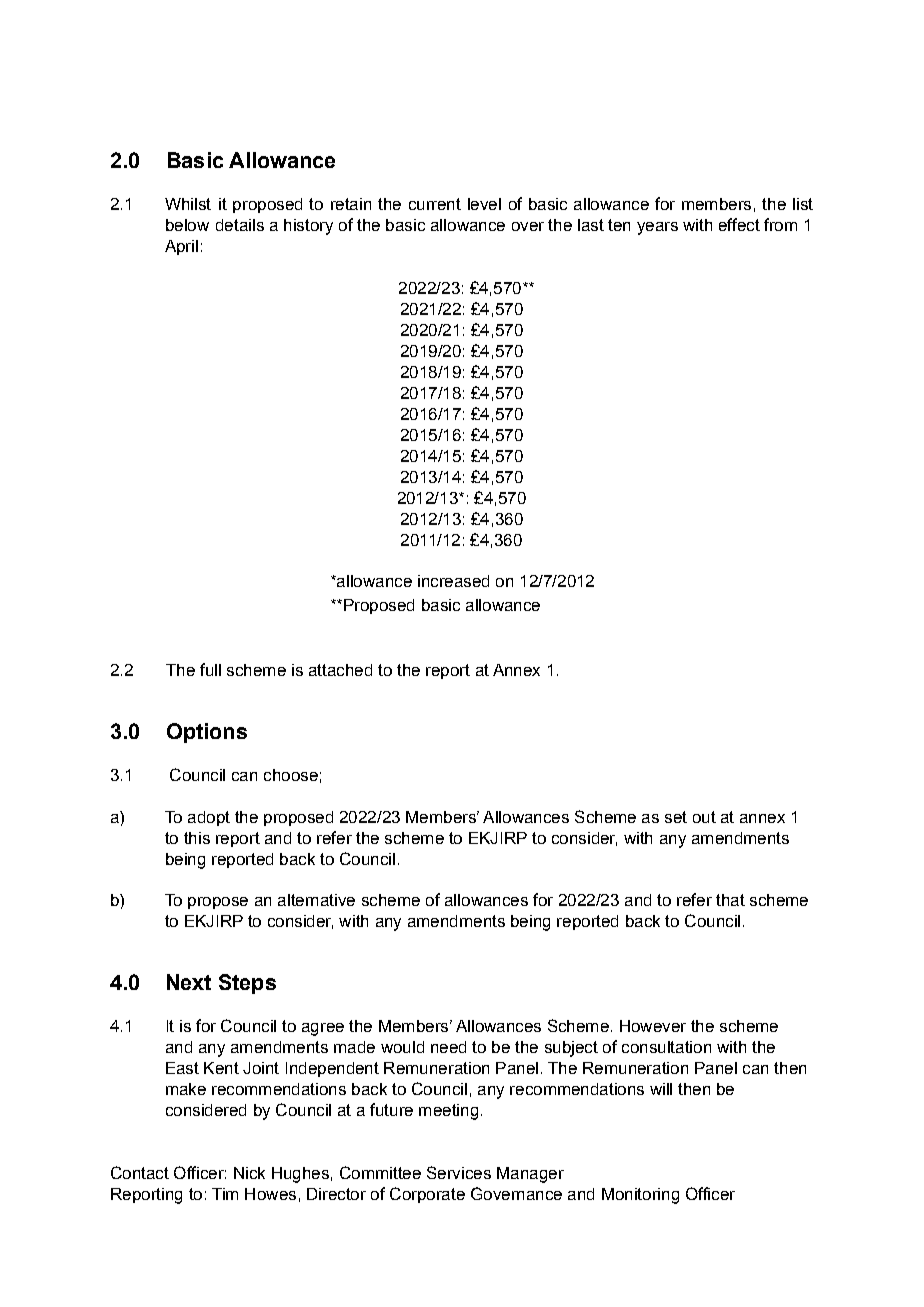  I want to click on Nick, so click(249, 1173).
